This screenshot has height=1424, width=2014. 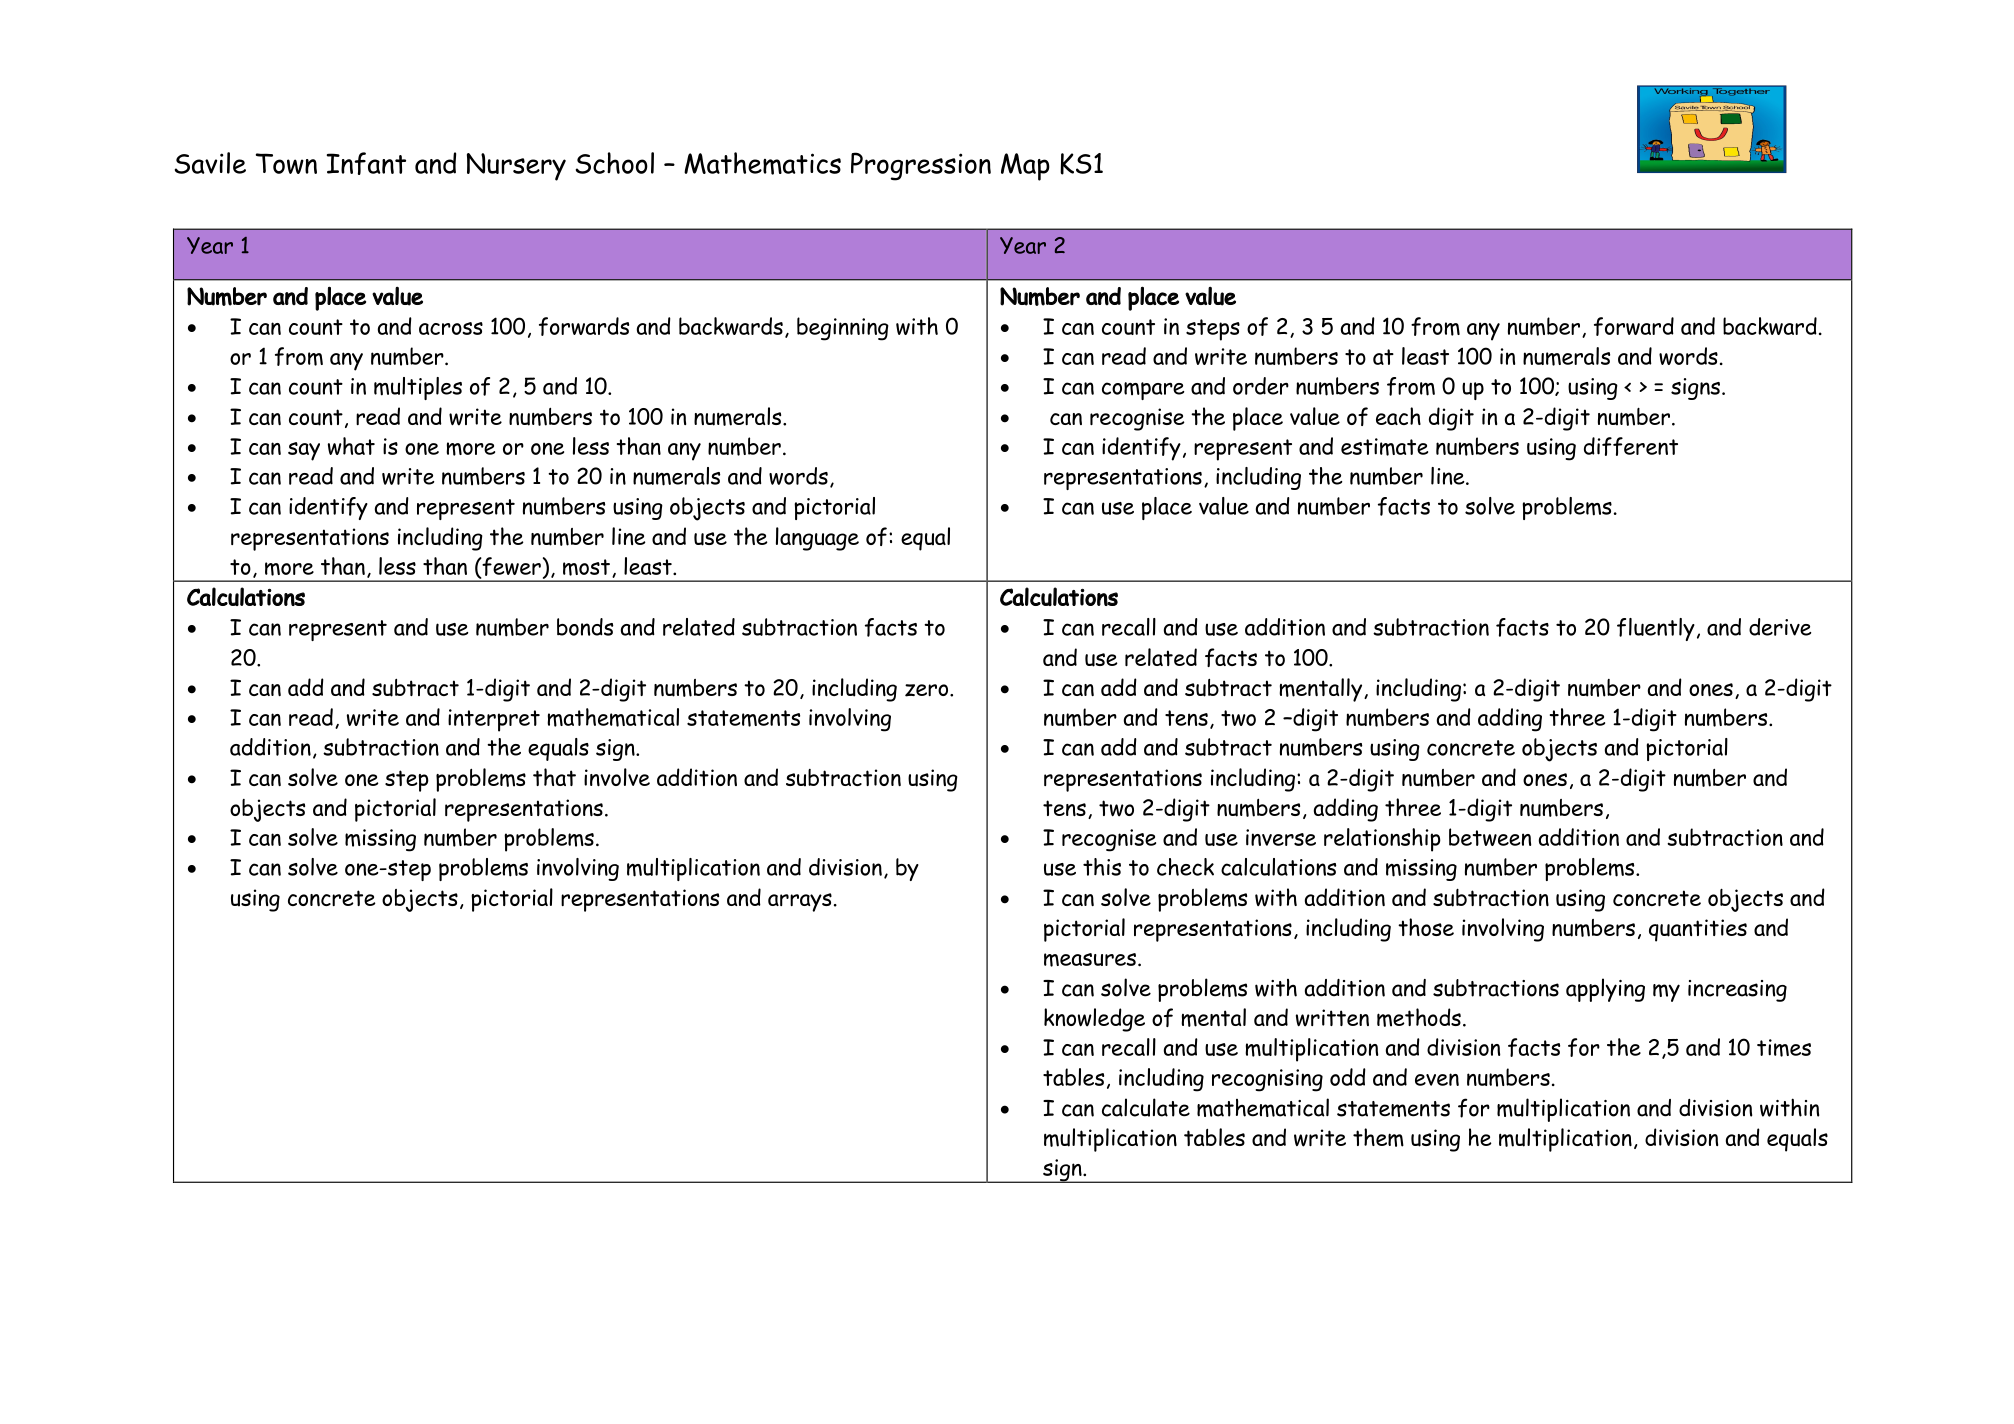 What do you see at coordinates (800, 902) in the screenshot?
I see `arrays` at bounding box center [800, 902].
